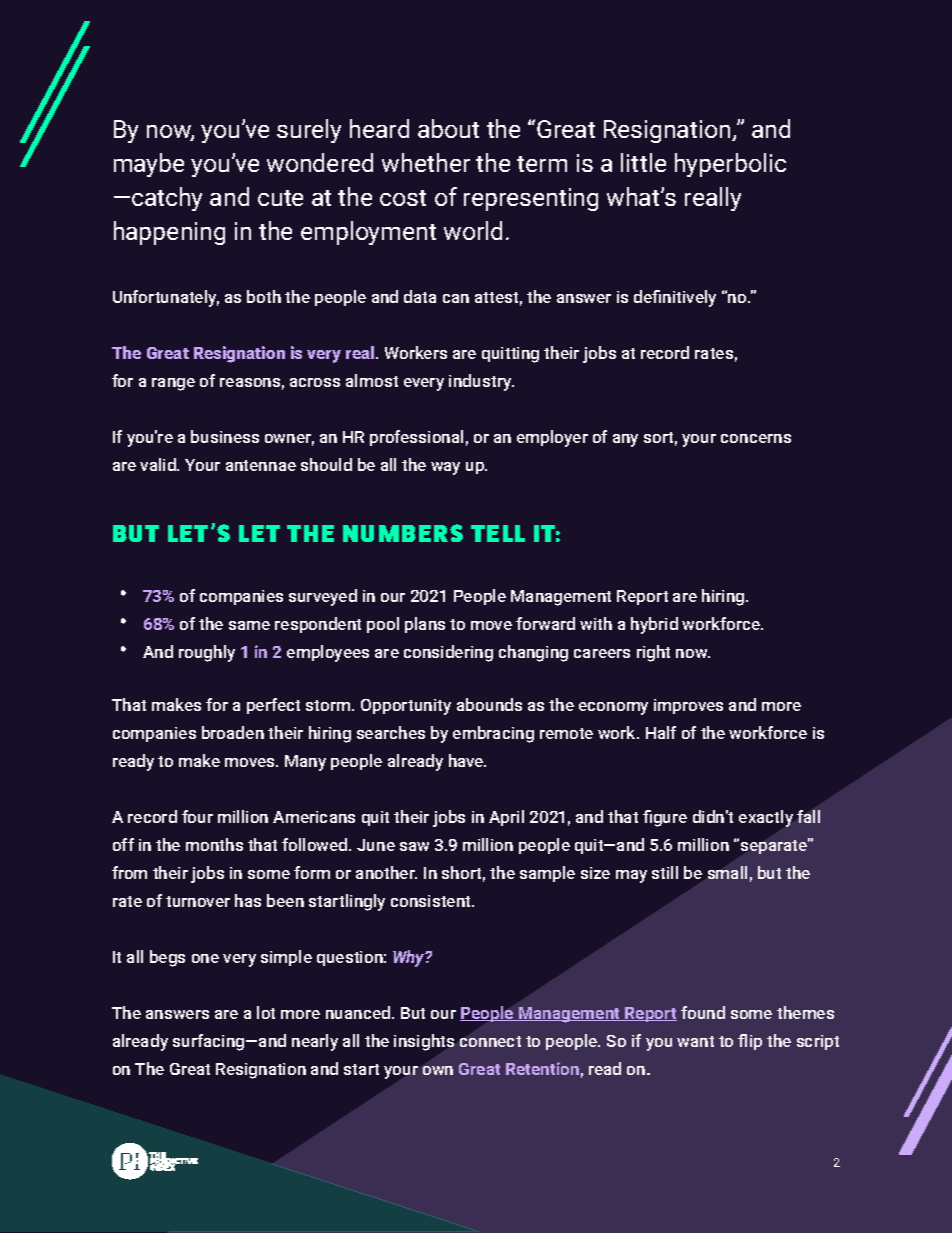 The image size is (952, 1233). Describe the element at coordinates (249, 625) in the document. I see `same` at that location.
